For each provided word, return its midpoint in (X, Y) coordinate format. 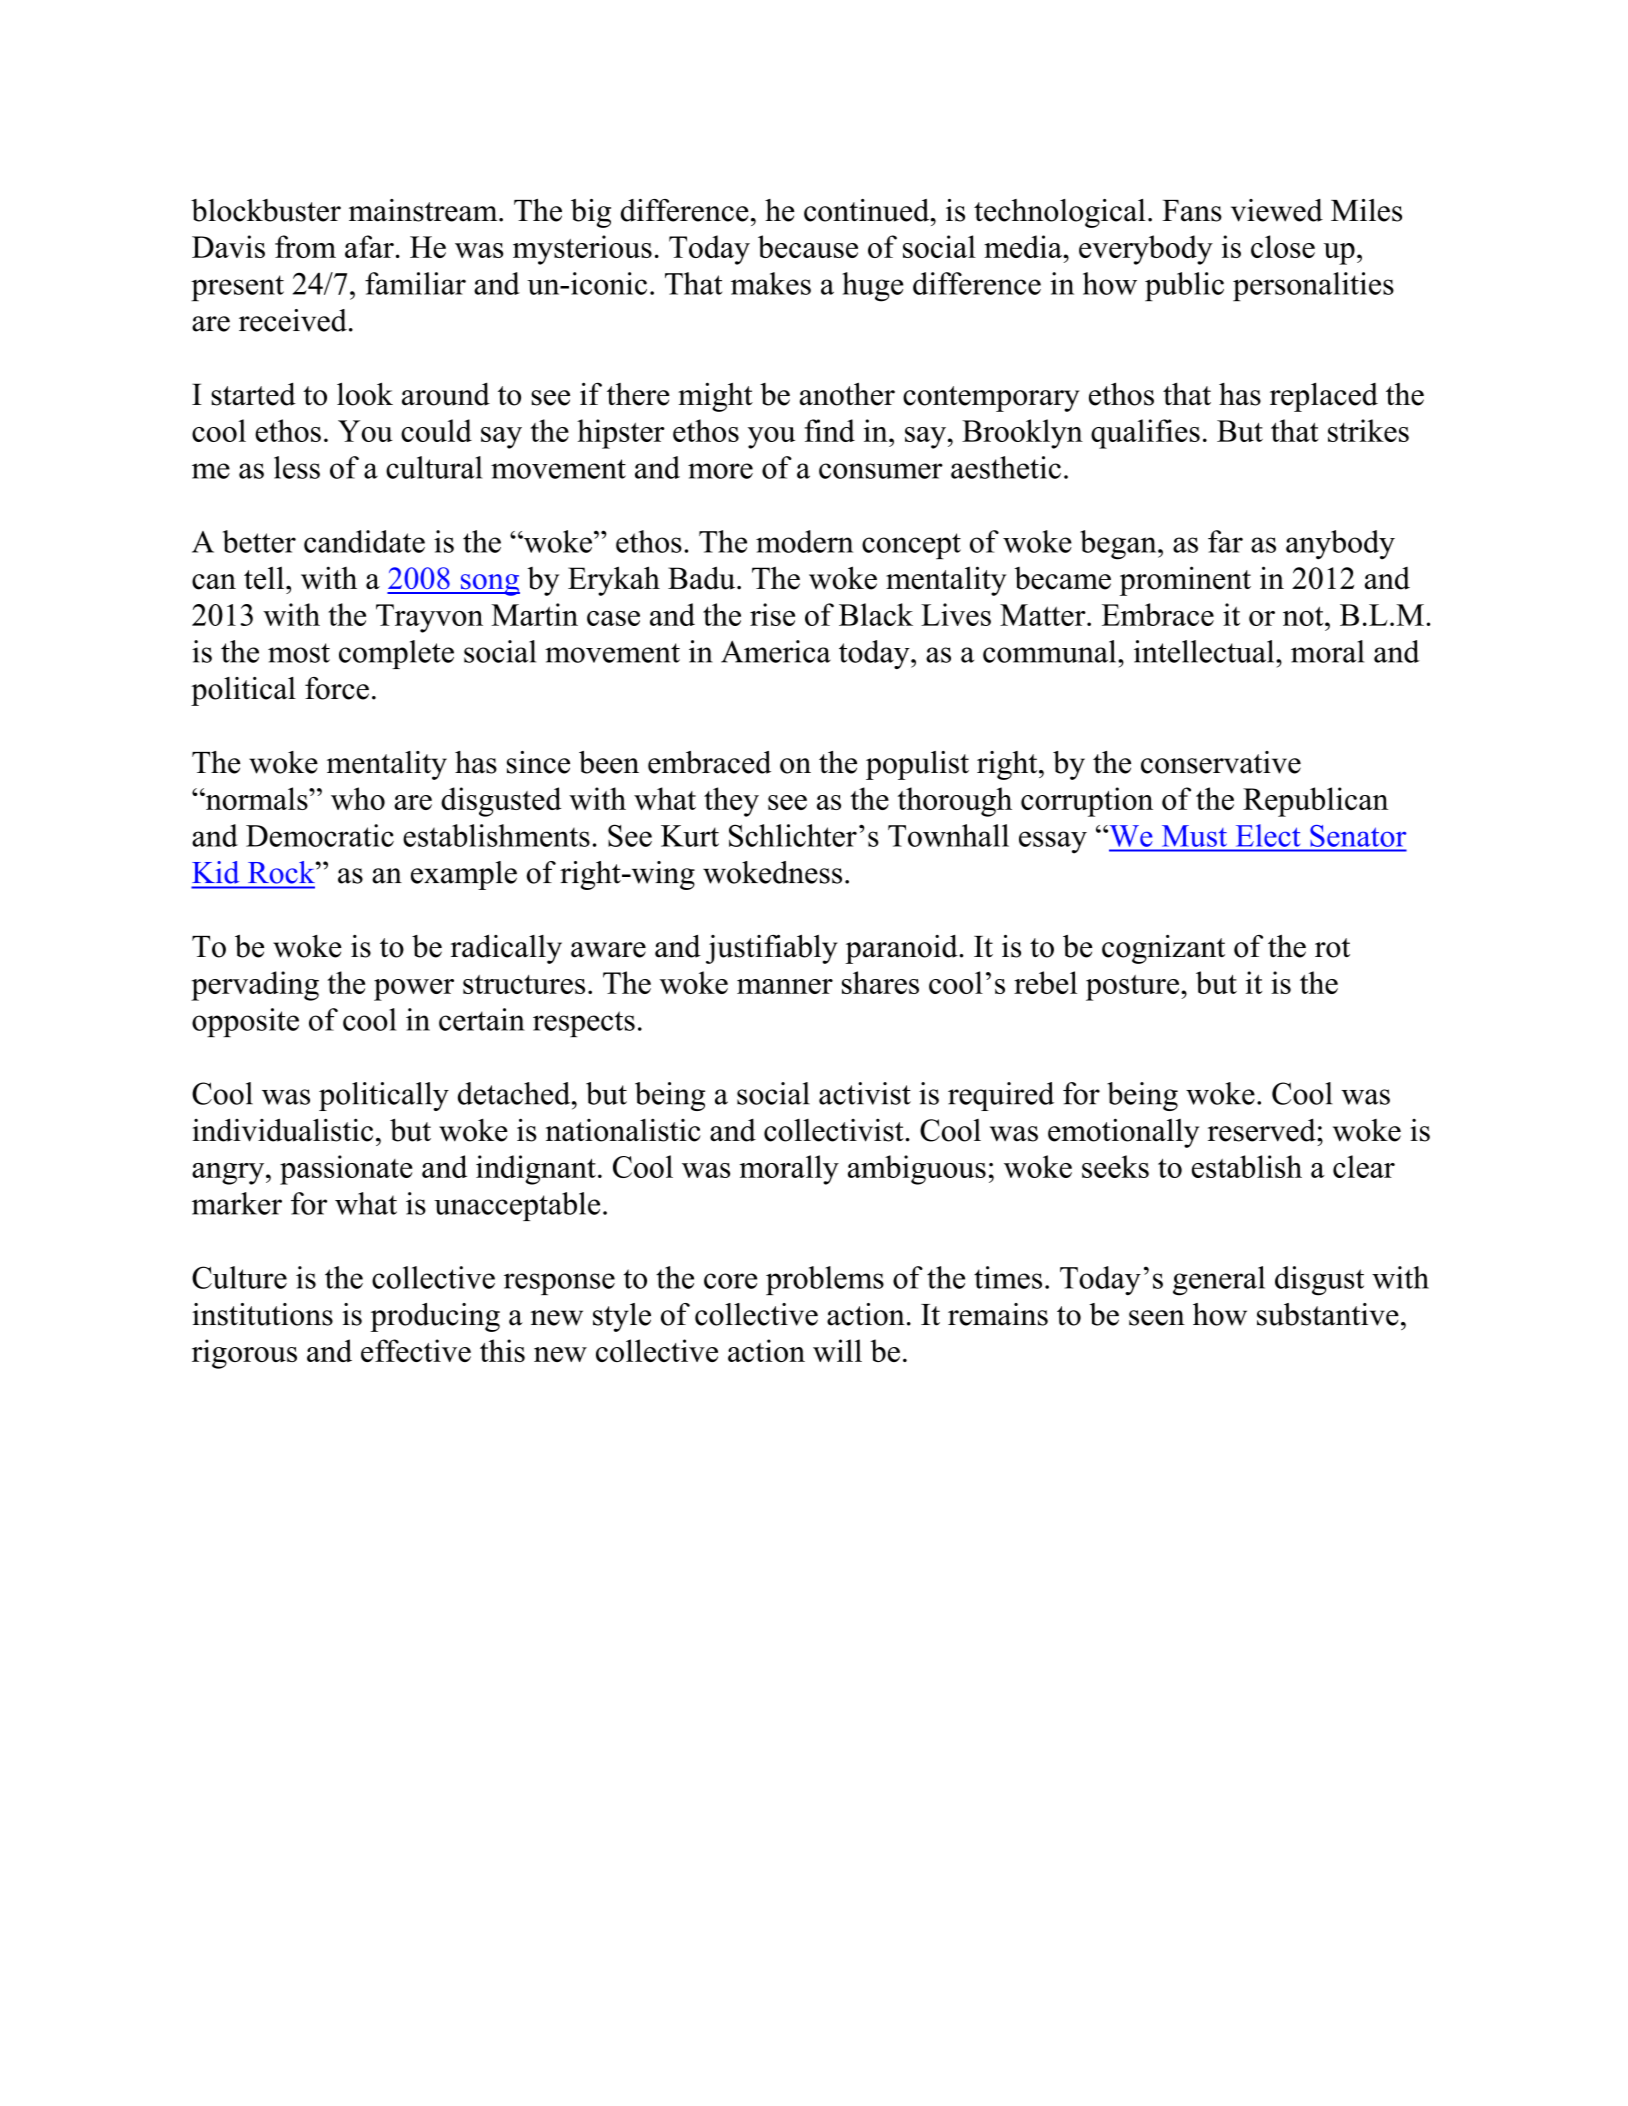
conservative (1221, 762)
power (414, 990)
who (358, 798)
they (731, 802)
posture (1134, 988)
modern (804, 541)
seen (1157, 1318)
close (1283, 246)
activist (865, 1093)
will (837, 1350)
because (808, 246)
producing (435, 1317)
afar (369, 246)
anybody (1340, 545)
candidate (364, 541)
